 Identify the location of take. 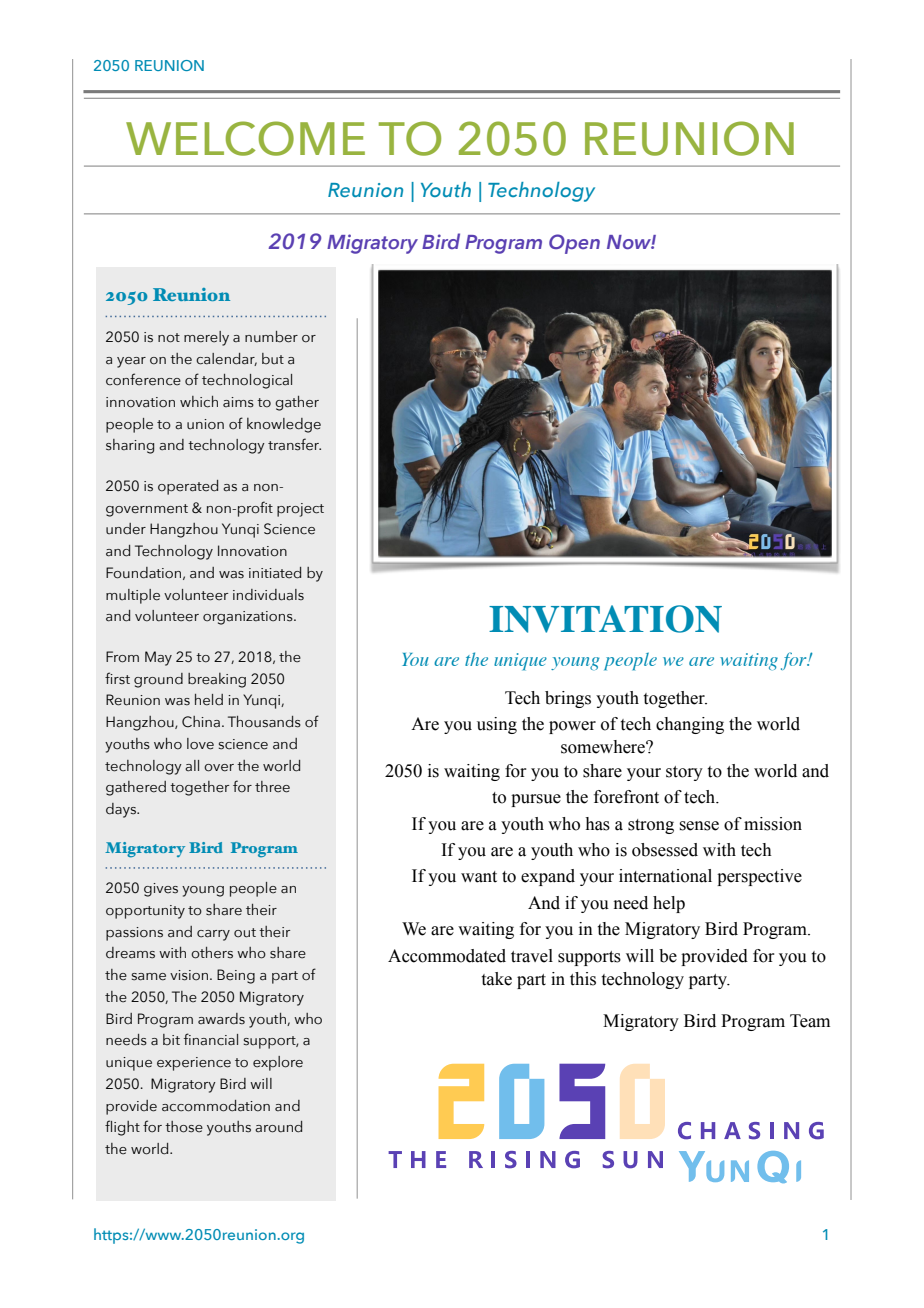
(497, 979).
